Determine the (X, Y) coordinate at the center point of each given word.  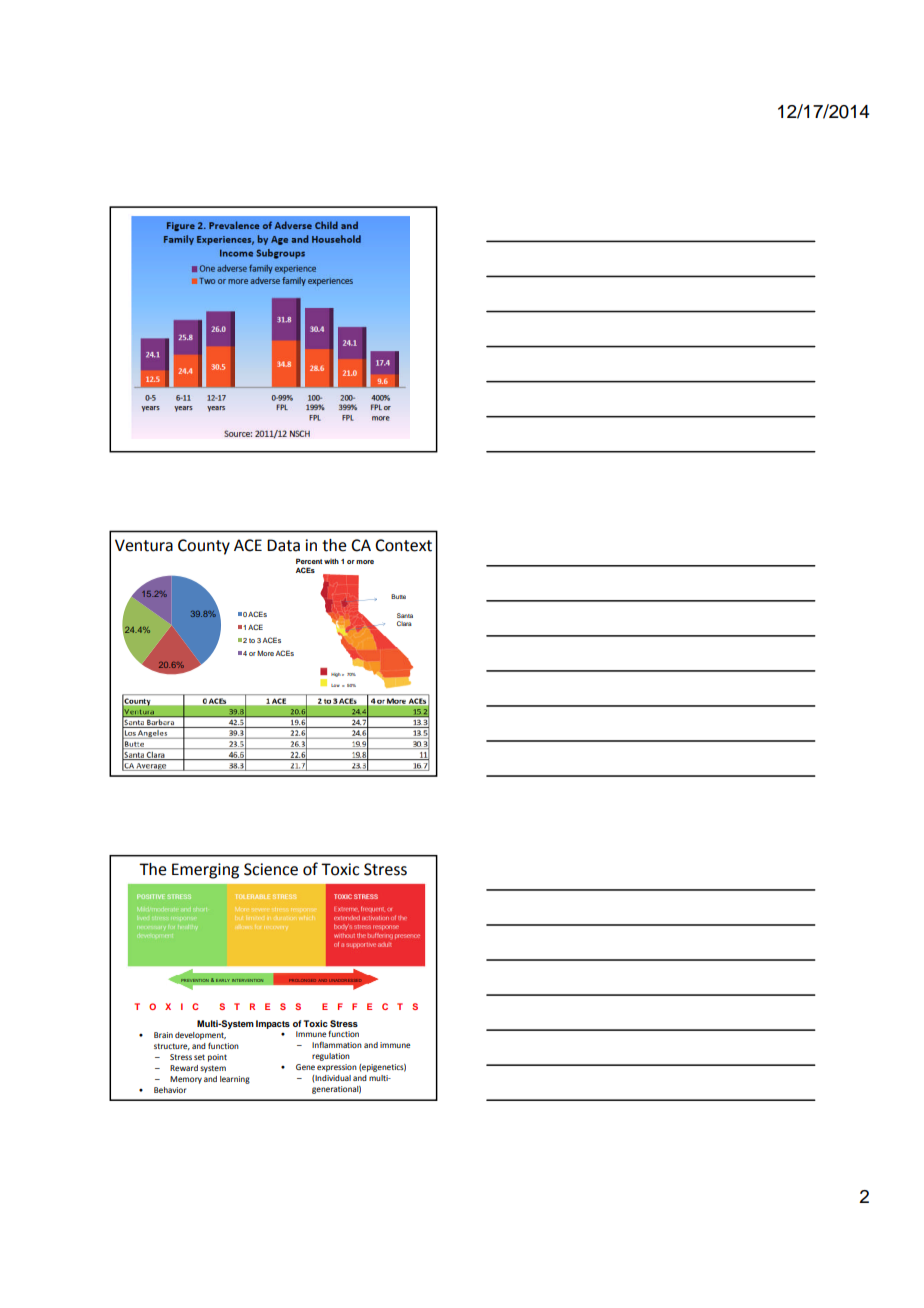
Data (283, 545)
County (204, 547)
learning (235, 1080)
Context (403, 545)
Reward (184, 1068)
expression (337, 1068)
